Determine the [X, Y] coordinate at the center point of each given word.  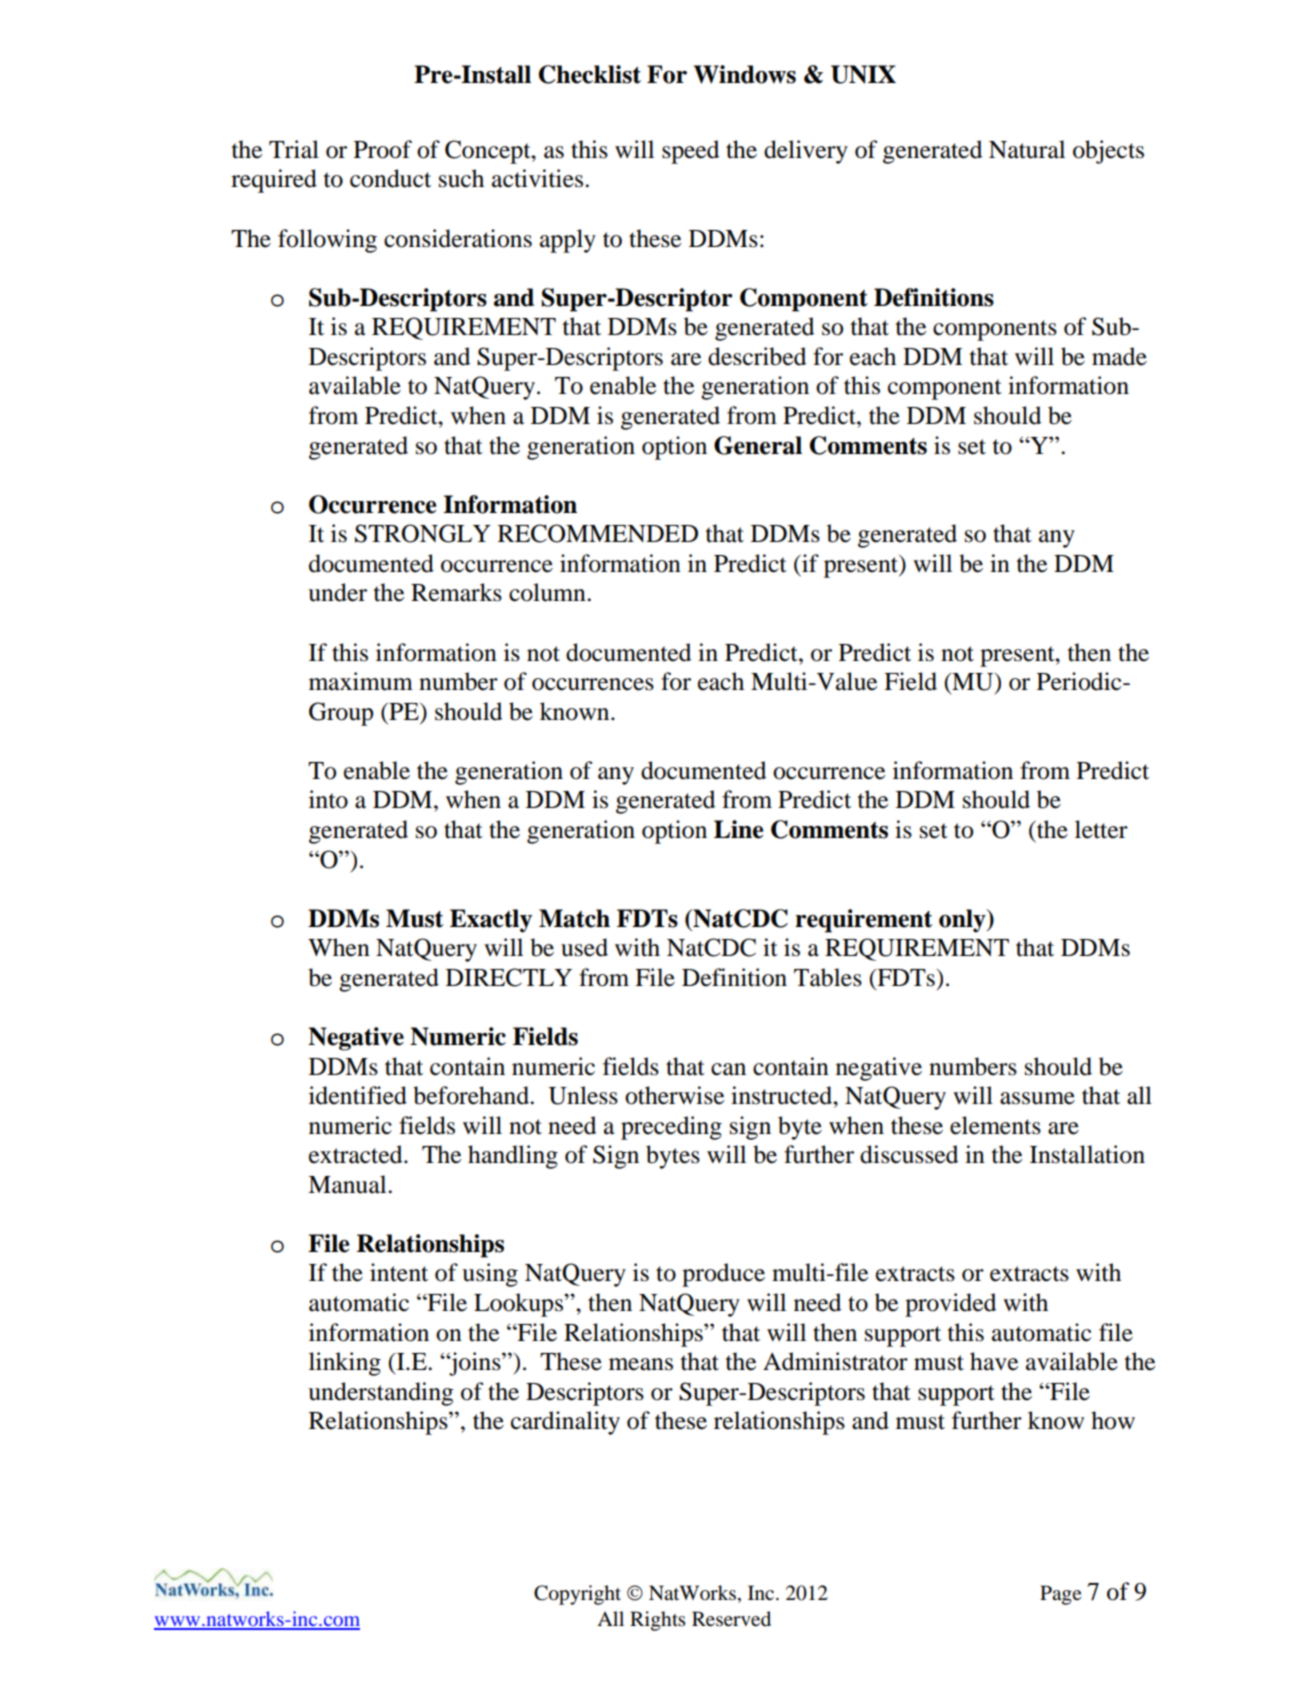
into [328, 799]
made [1119, 356]
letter [1101, 829]
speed [690, 152]
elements [995, 1125]
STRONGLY [423, 533]
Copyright [577, 1595]
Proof [383, 149]
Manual [348, 1184]
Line [738, 829]
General [758, 445]
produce [723, 1275]
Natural [1027, 149]
